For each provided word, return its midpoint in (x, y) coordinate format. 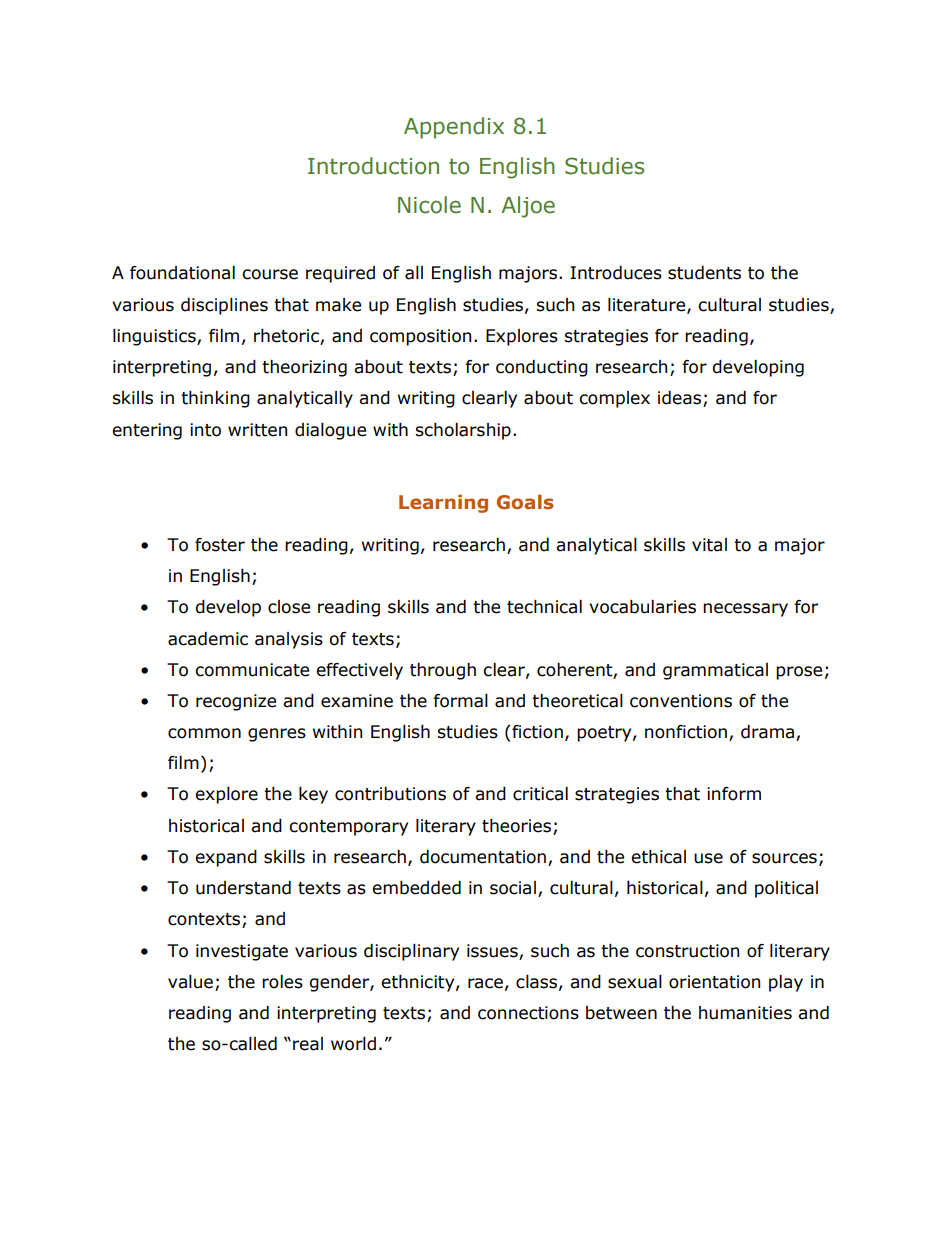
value (190, 982)
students (704, 273)
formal (460, 701)
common (204, 733)
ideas (679, 398)
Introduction (373, 166)
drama (769, 733)
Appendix (454, 128)
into (205, 430)
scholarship (463, 431)
